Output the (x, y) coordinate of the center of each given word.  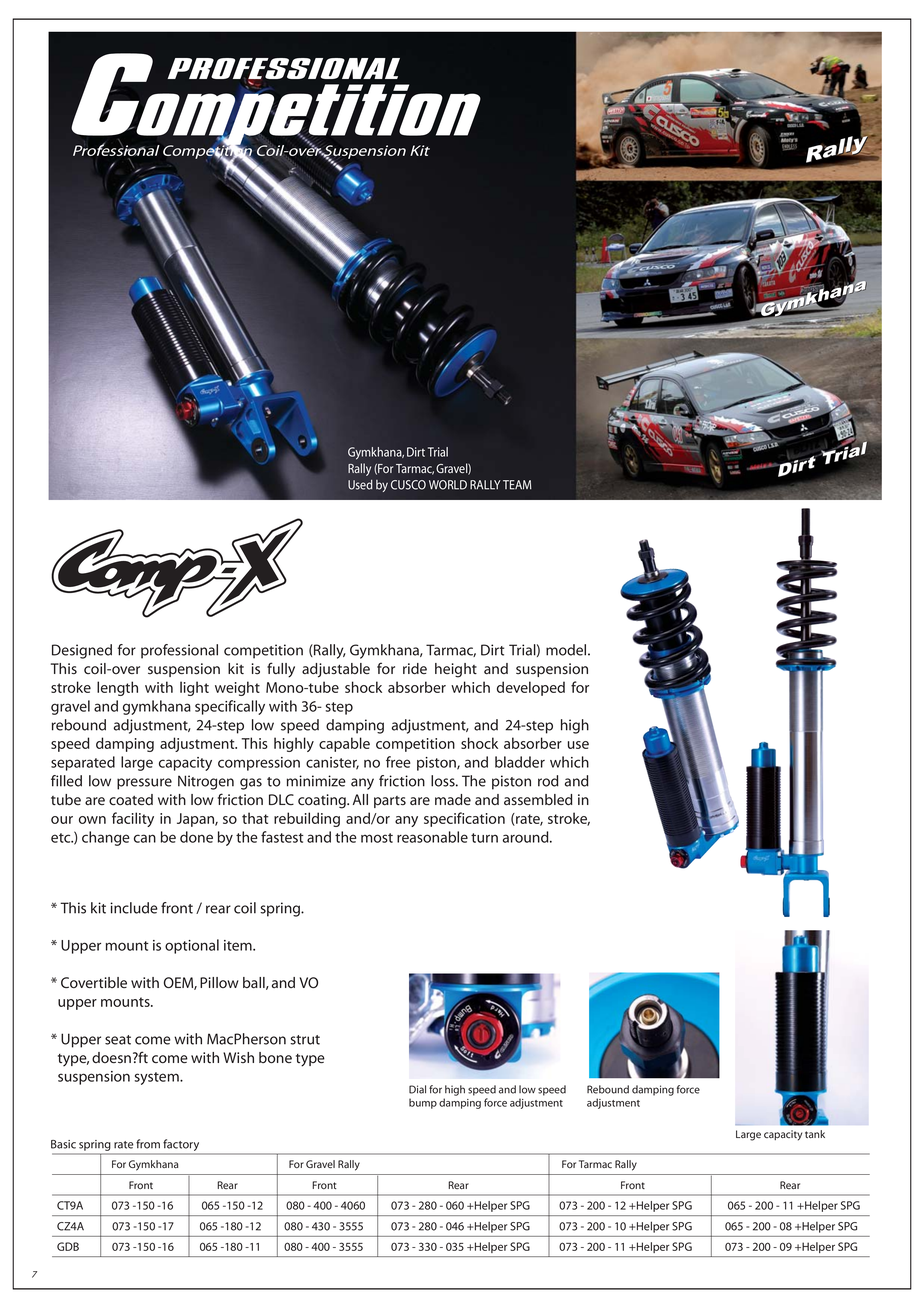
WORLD (448, 485)
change (106, 838)
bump (423, 1103)
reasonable (432, 837)
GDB (68, 1246)
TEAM (517, 485)
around (527, 837)
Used (360, 485)
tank (815, 1134)
